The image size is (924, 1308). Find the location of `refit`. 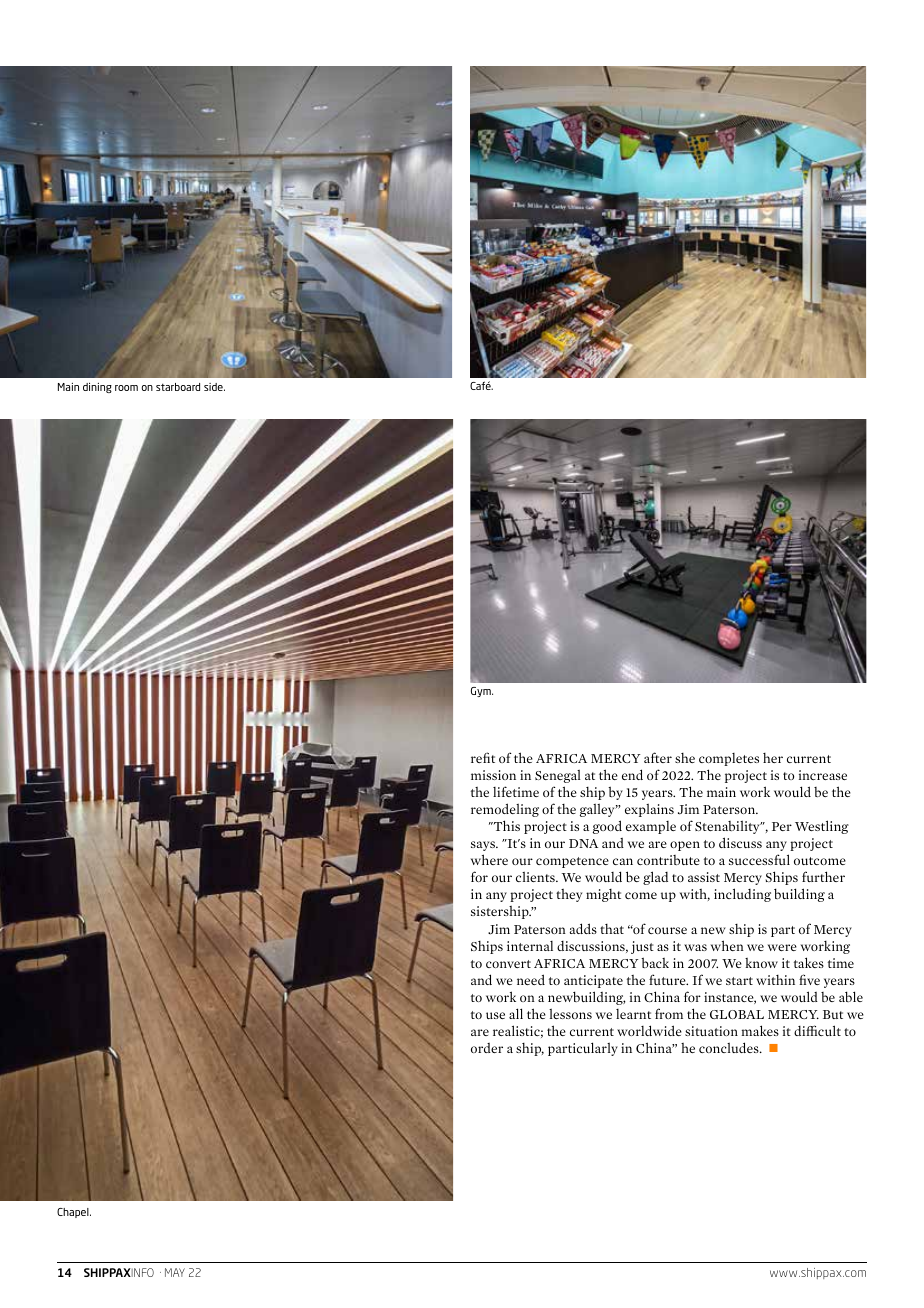

refit is located at coordinates (483, 757).
